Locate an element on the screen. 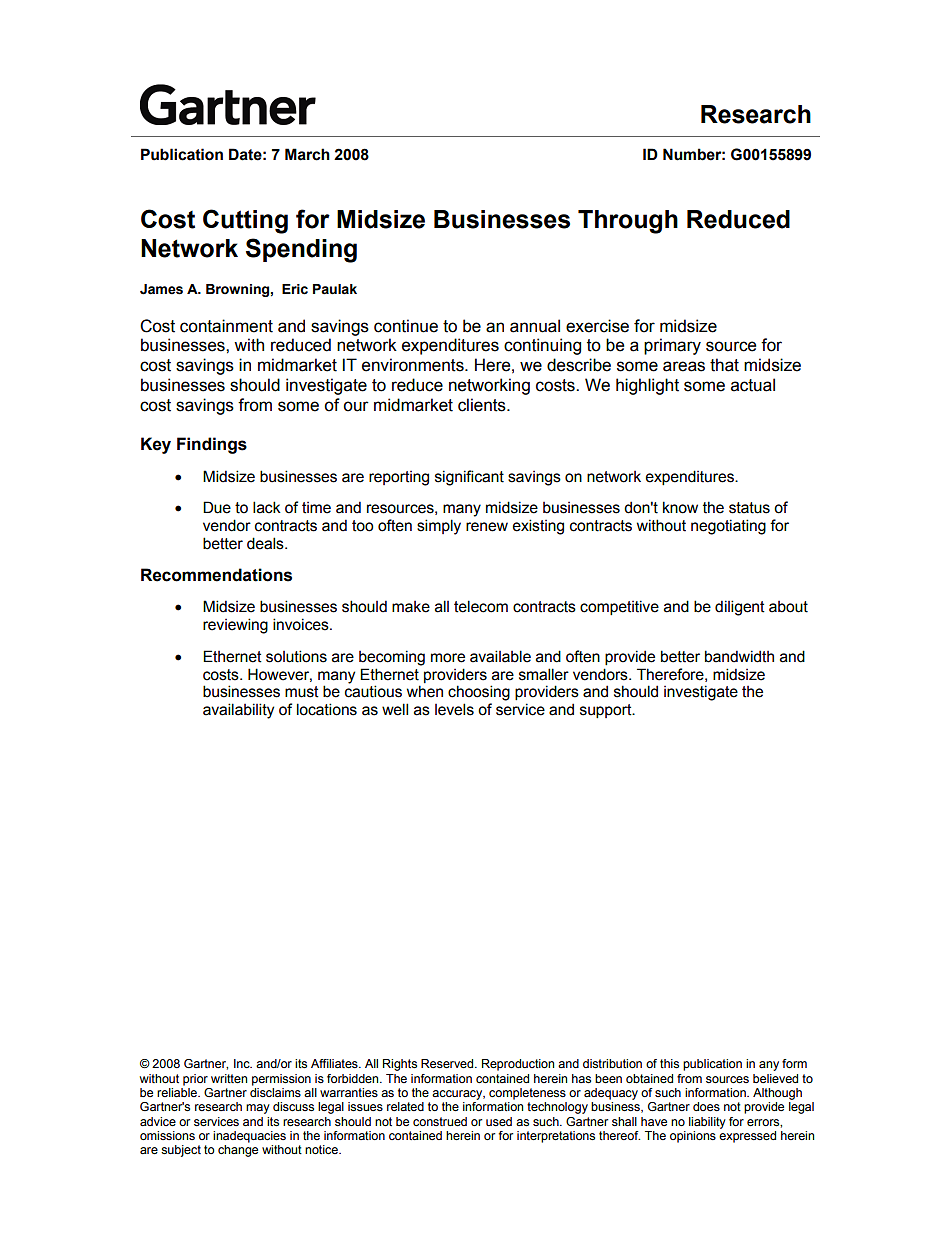 The image size is (952, 1233). Through is located at coordinates (628, 222).
